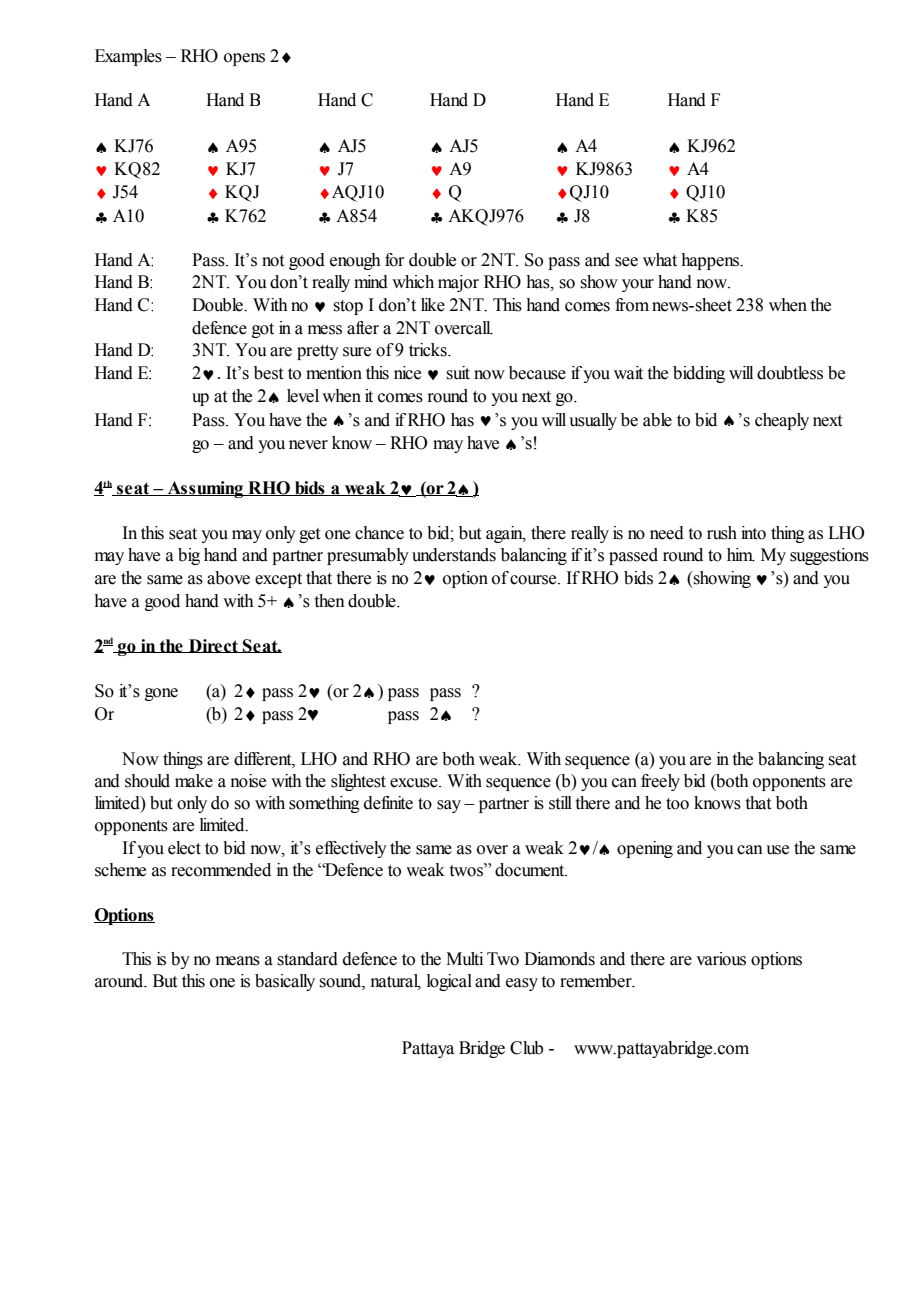 The image size is (924, 1308). I want to click on too, so click(677, 804).
